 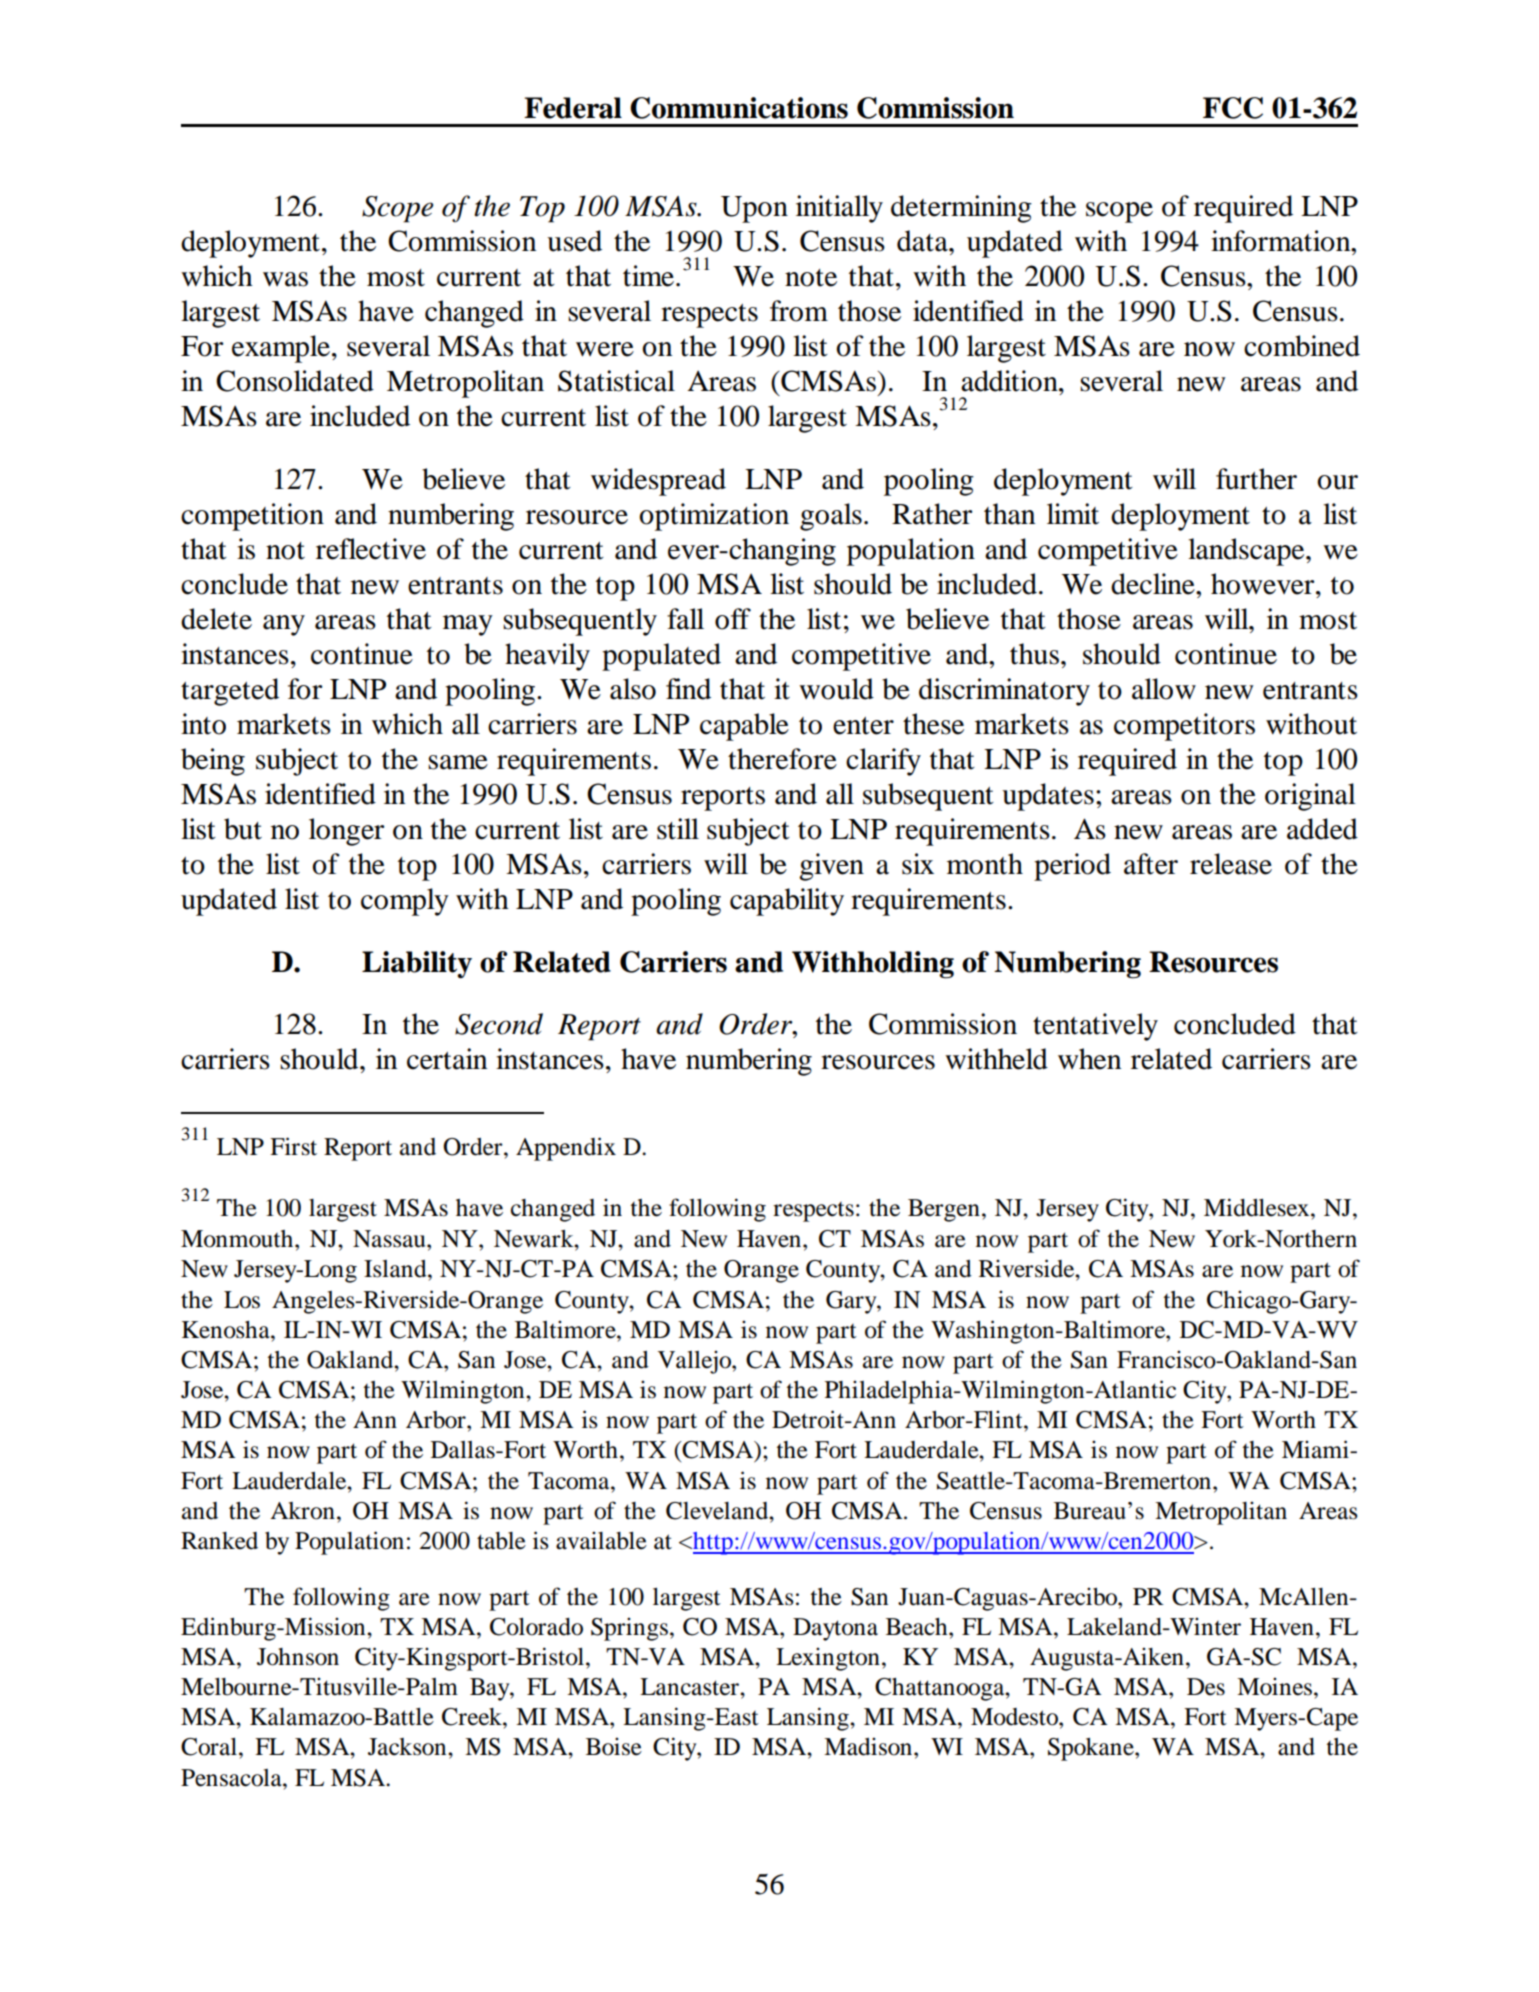 What do you see at coordinates (1233, 108) in the document?
I see `FCC` at bounding box center [1233, 108].
